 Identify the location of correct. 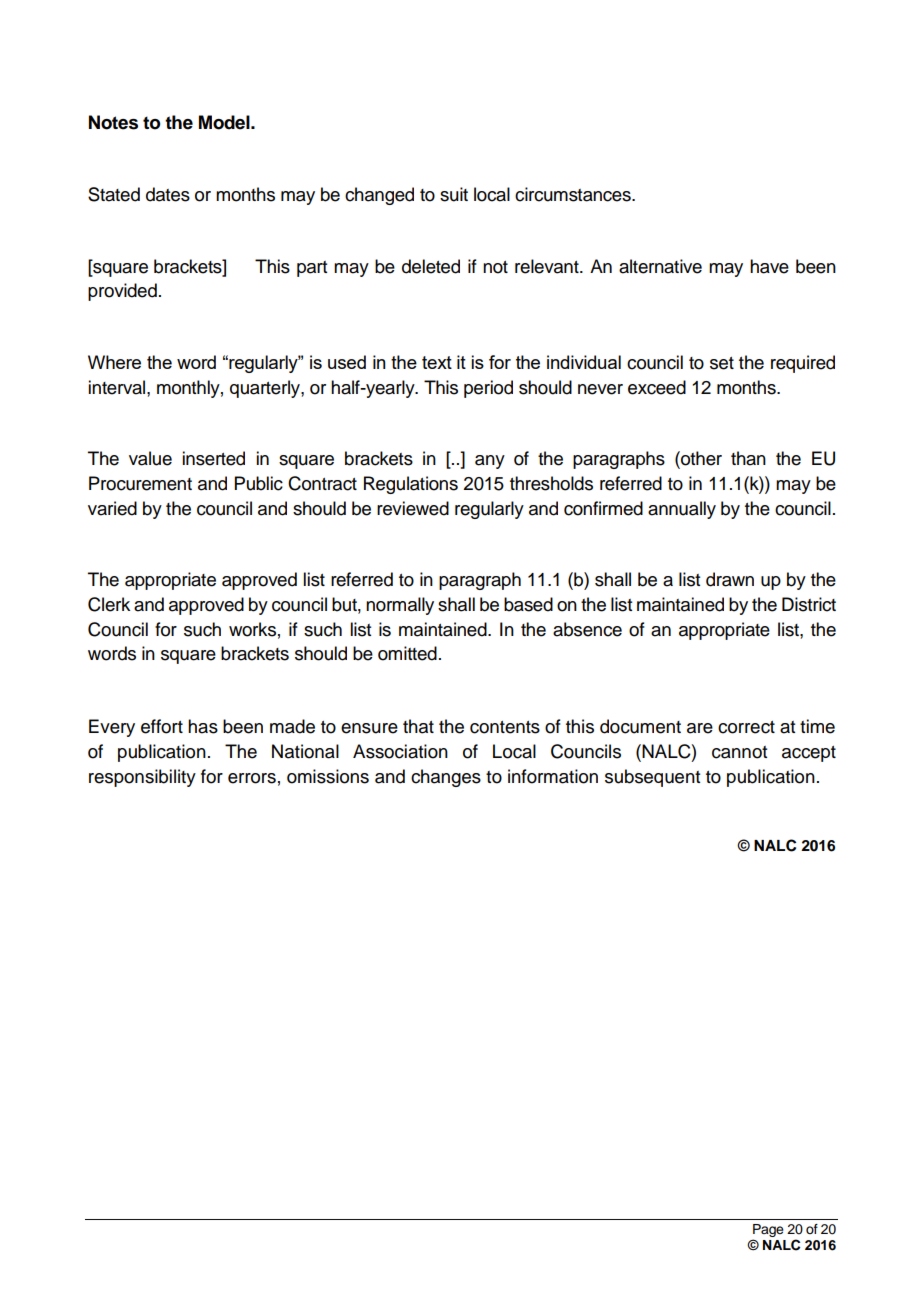
(746, 727).
